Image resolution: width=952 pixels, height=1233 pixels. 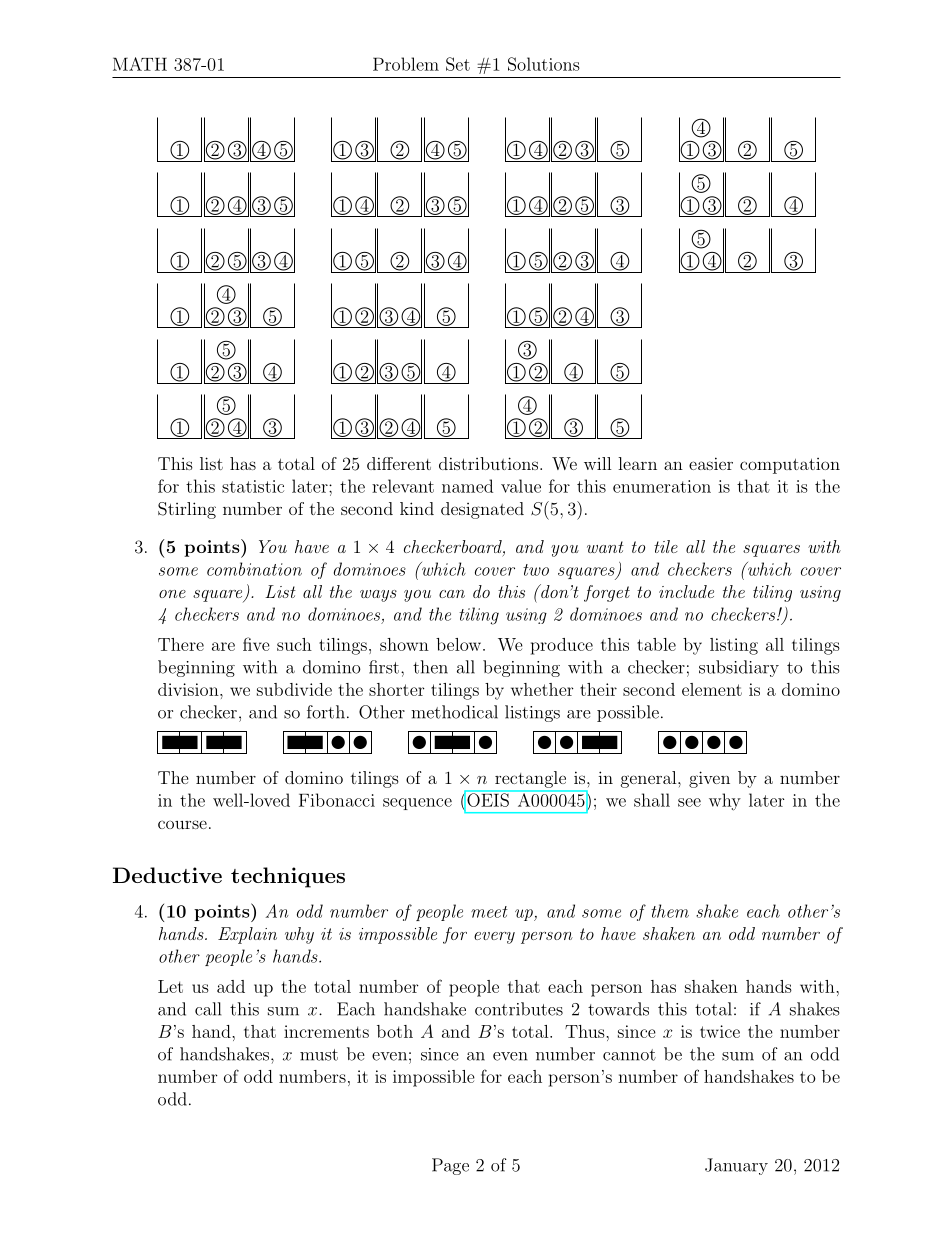 I want to click on January, so click(x=736, y=1166).
